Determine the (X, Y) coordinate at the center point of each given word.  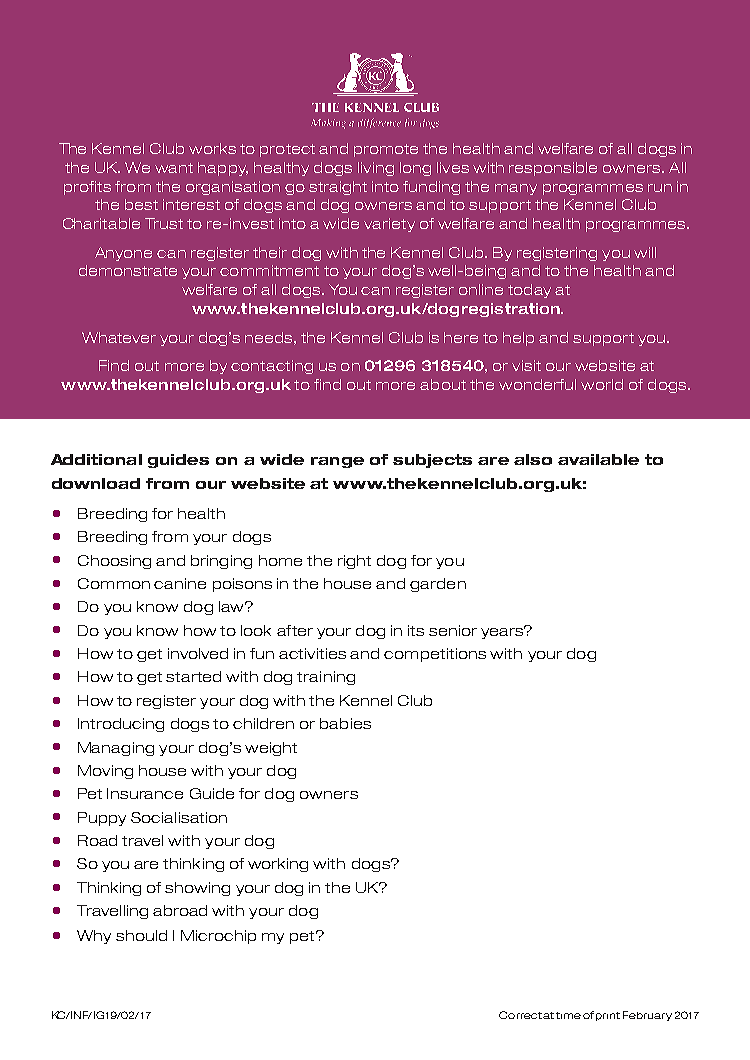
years (503, 632)
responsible (553, 169)
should (141, 935)
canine (180, 583)
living (376, 169)
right (354, 562)
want (174, 168)
